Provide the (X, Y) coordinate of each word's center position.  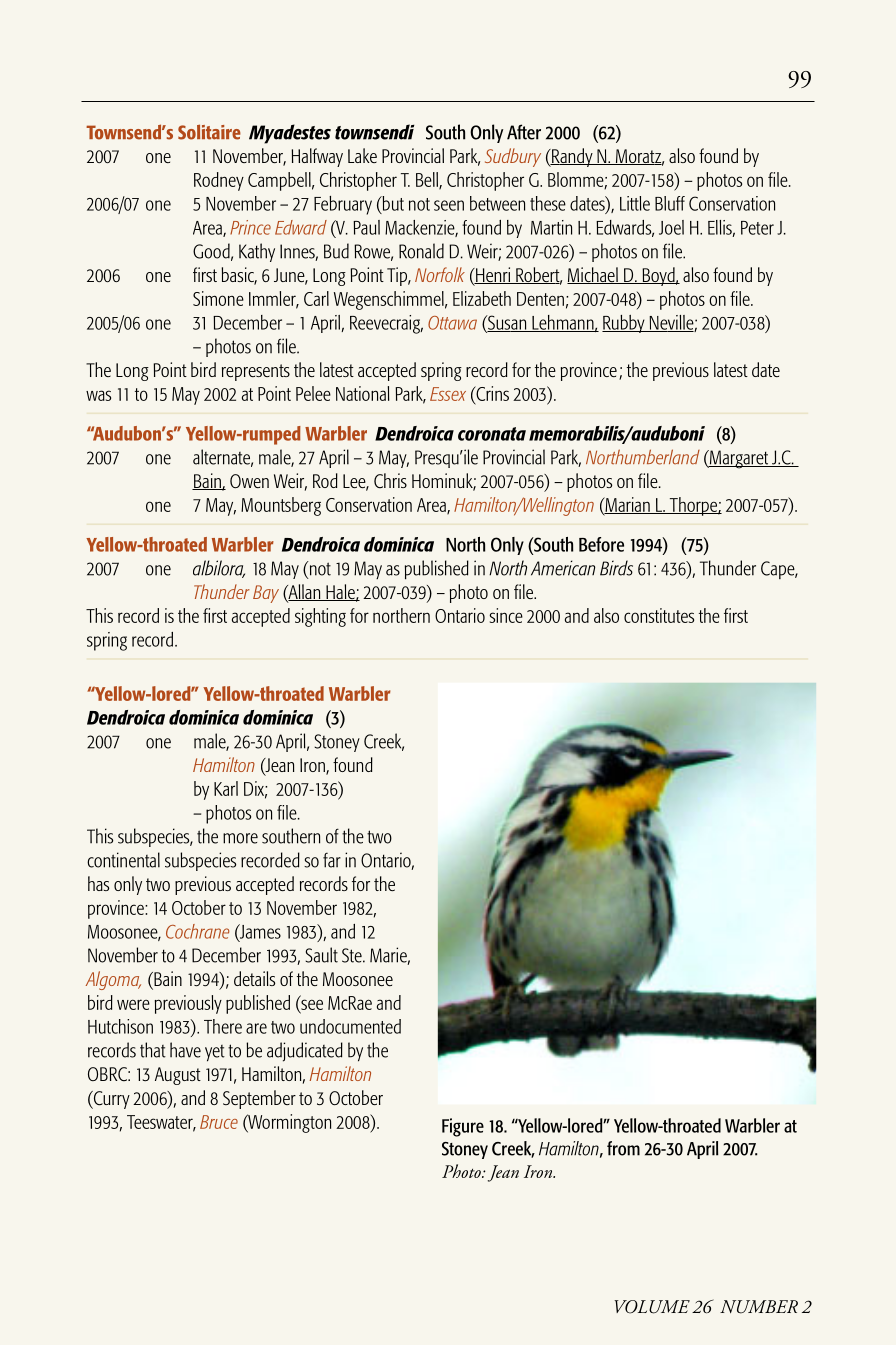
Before (601, 544)
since (506, 615)
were (133, 1004)
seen (449, 205)
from (623, 1148)
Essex (448, 394)
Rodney (219, 181)
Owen (249, 481)
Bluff (670, 203)
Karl (226, 788)
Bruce (219, 1122)
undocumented (350, 1026)
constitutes (659, 615)
